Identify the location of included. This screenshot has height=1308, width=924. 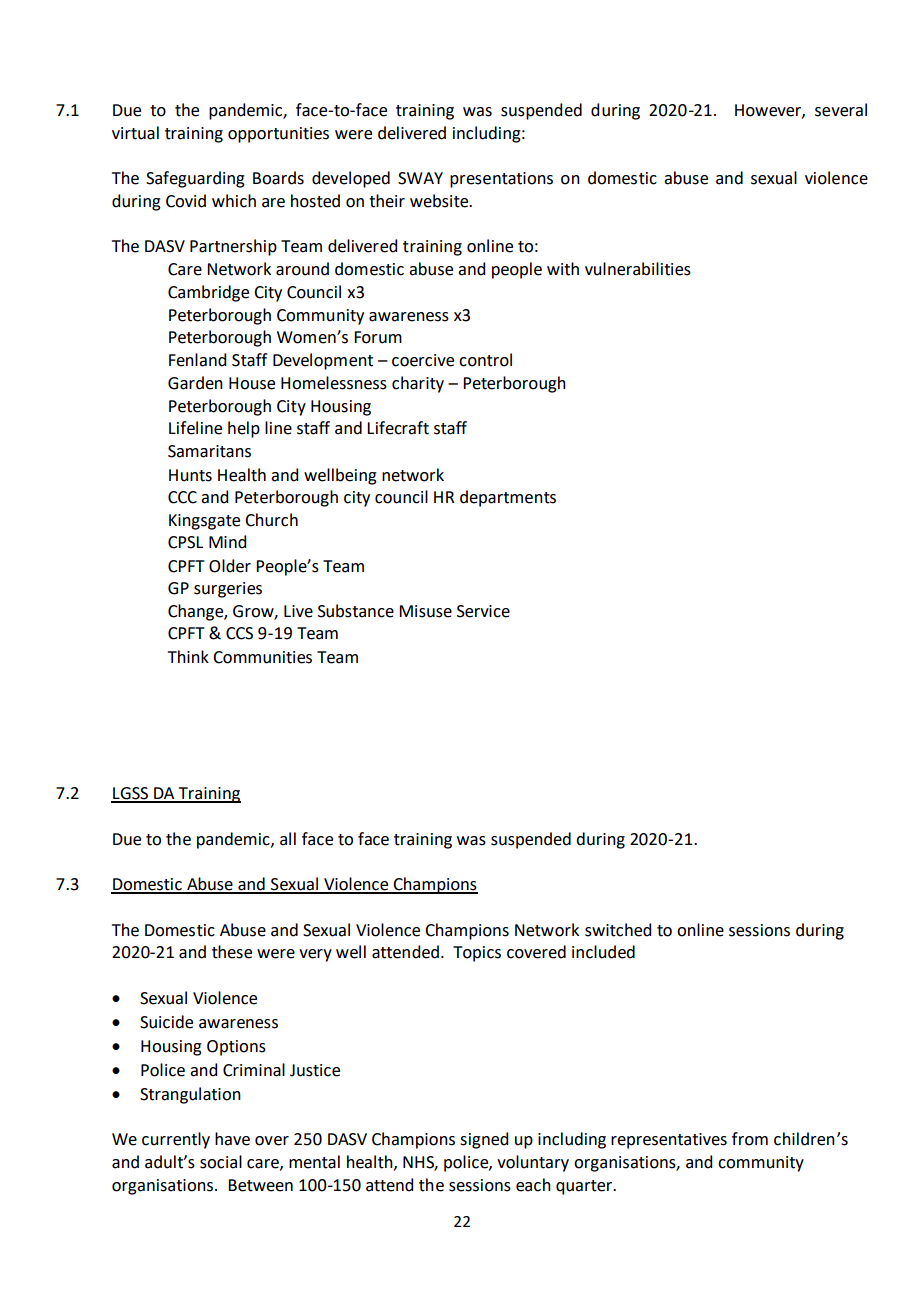
(603, 952).
